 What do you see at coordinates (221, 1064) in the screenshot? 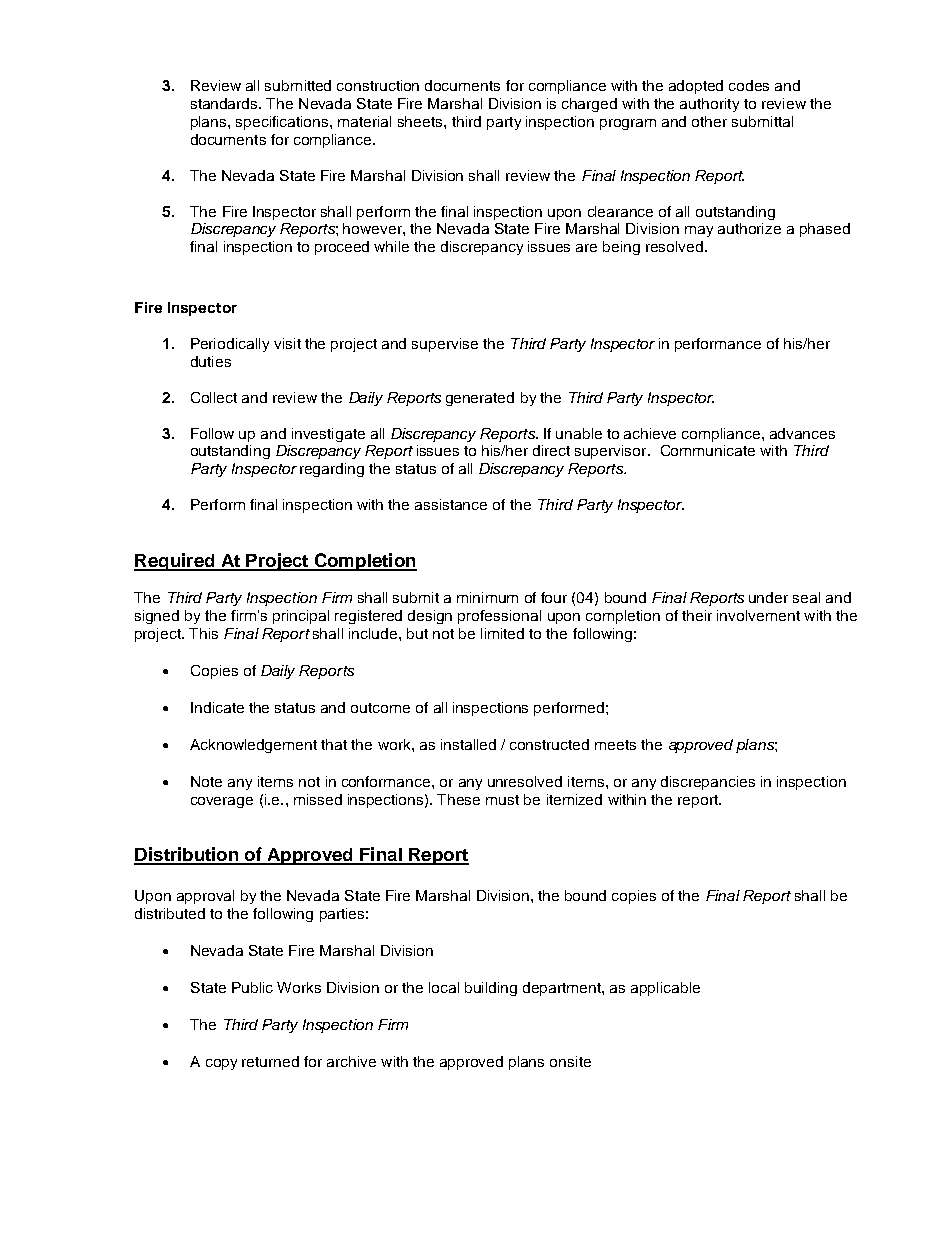
I see `copy` at bounding box center [221, 1064].
